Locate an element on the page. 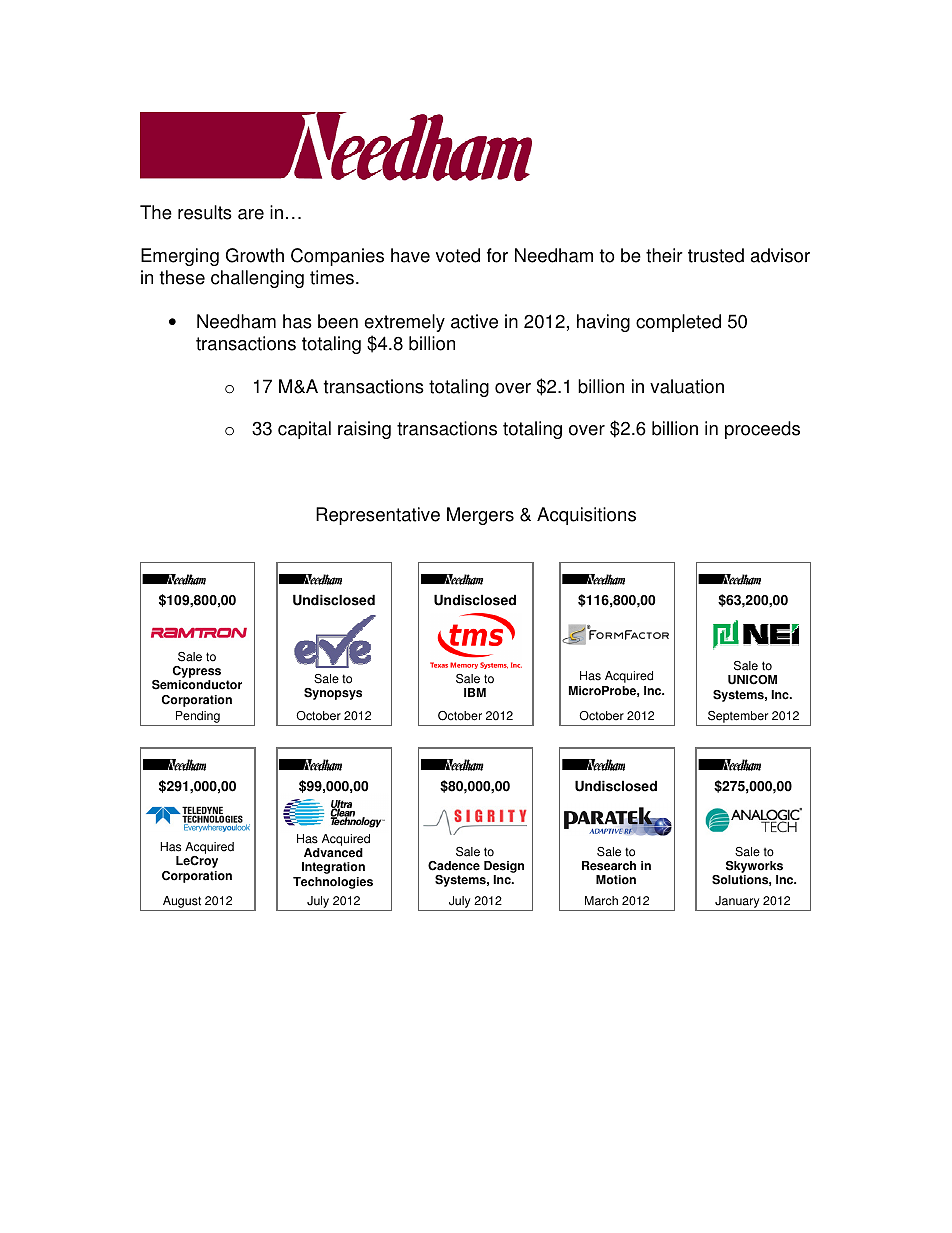 Image resolution: width=952 pixels, height=1233 pixels. proceeds is located at coordinates (762, 430).
